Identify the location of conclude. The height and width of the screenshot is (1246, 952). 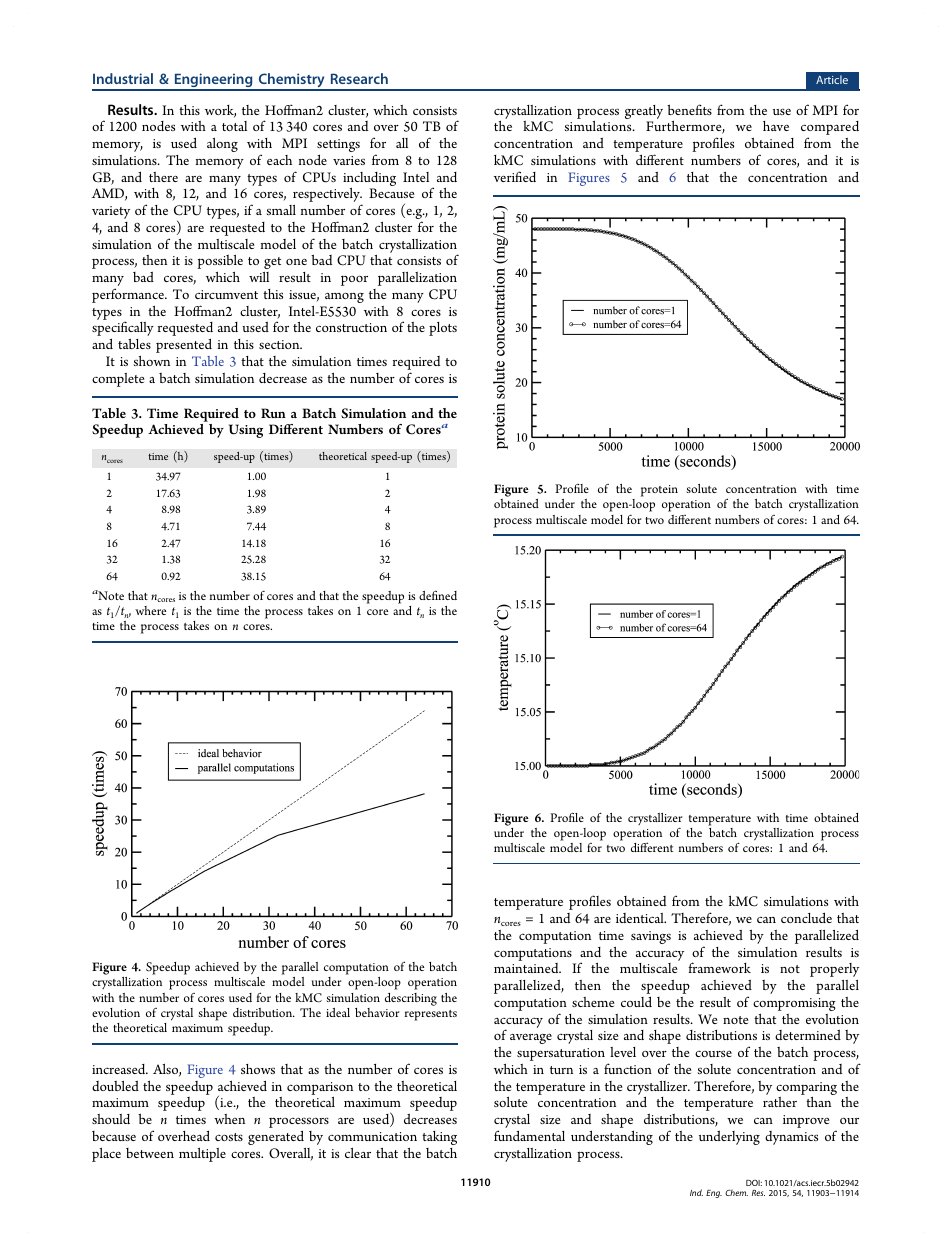
(806, 918).
